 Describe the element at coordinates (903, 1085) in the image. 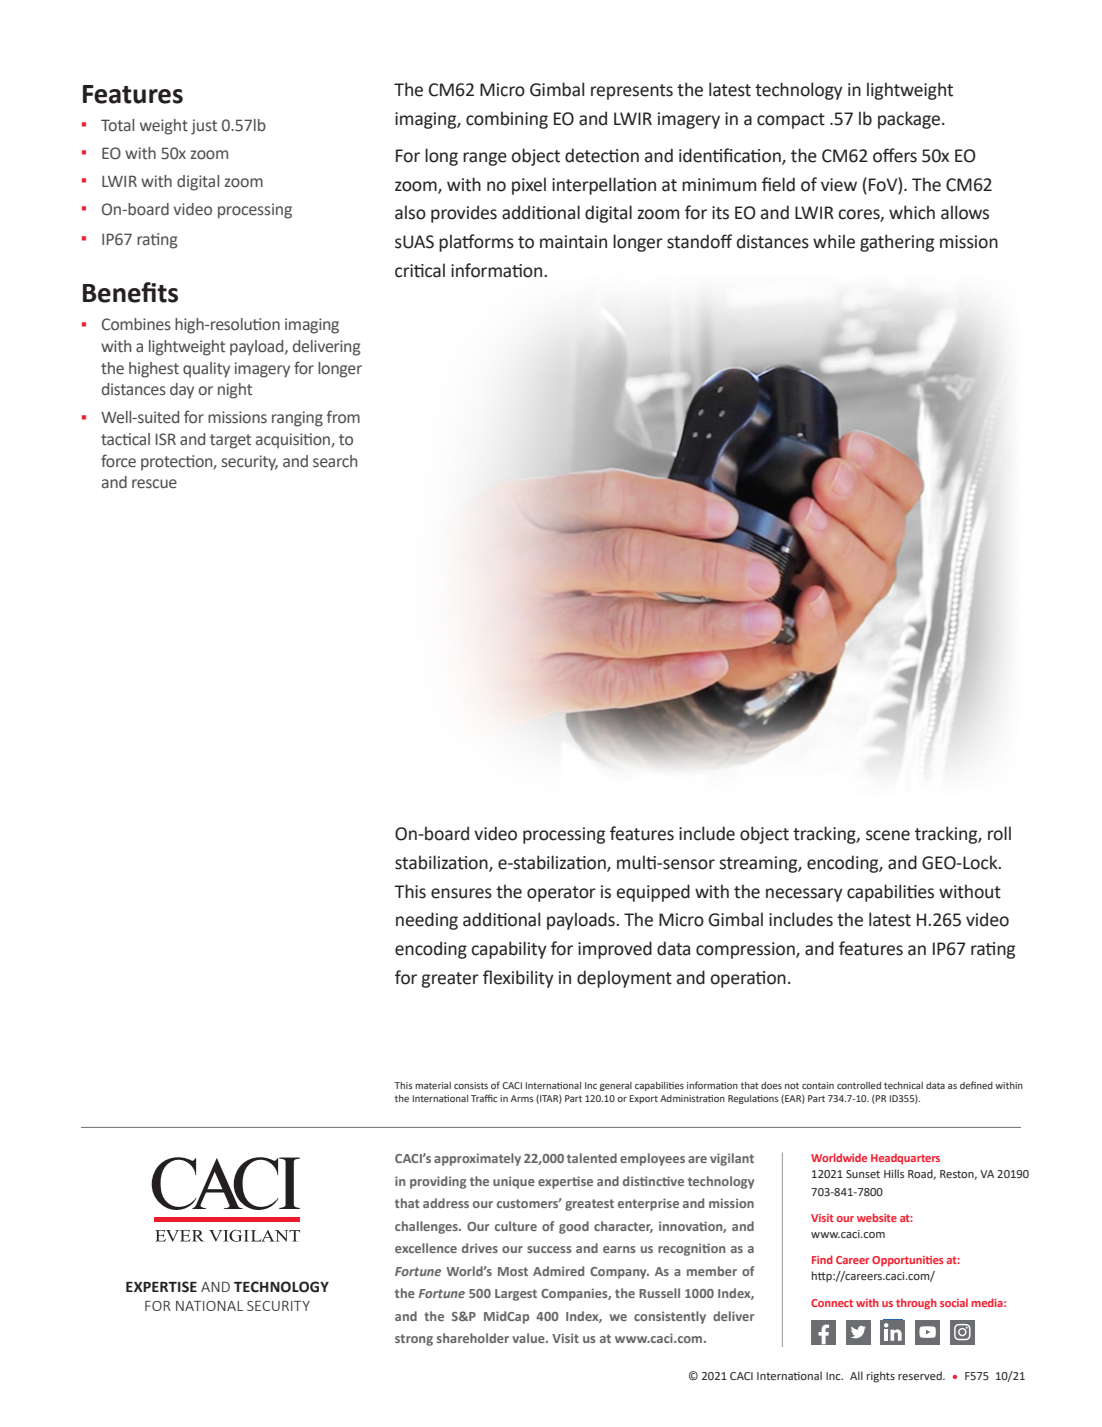

I see `technical` at that location.
